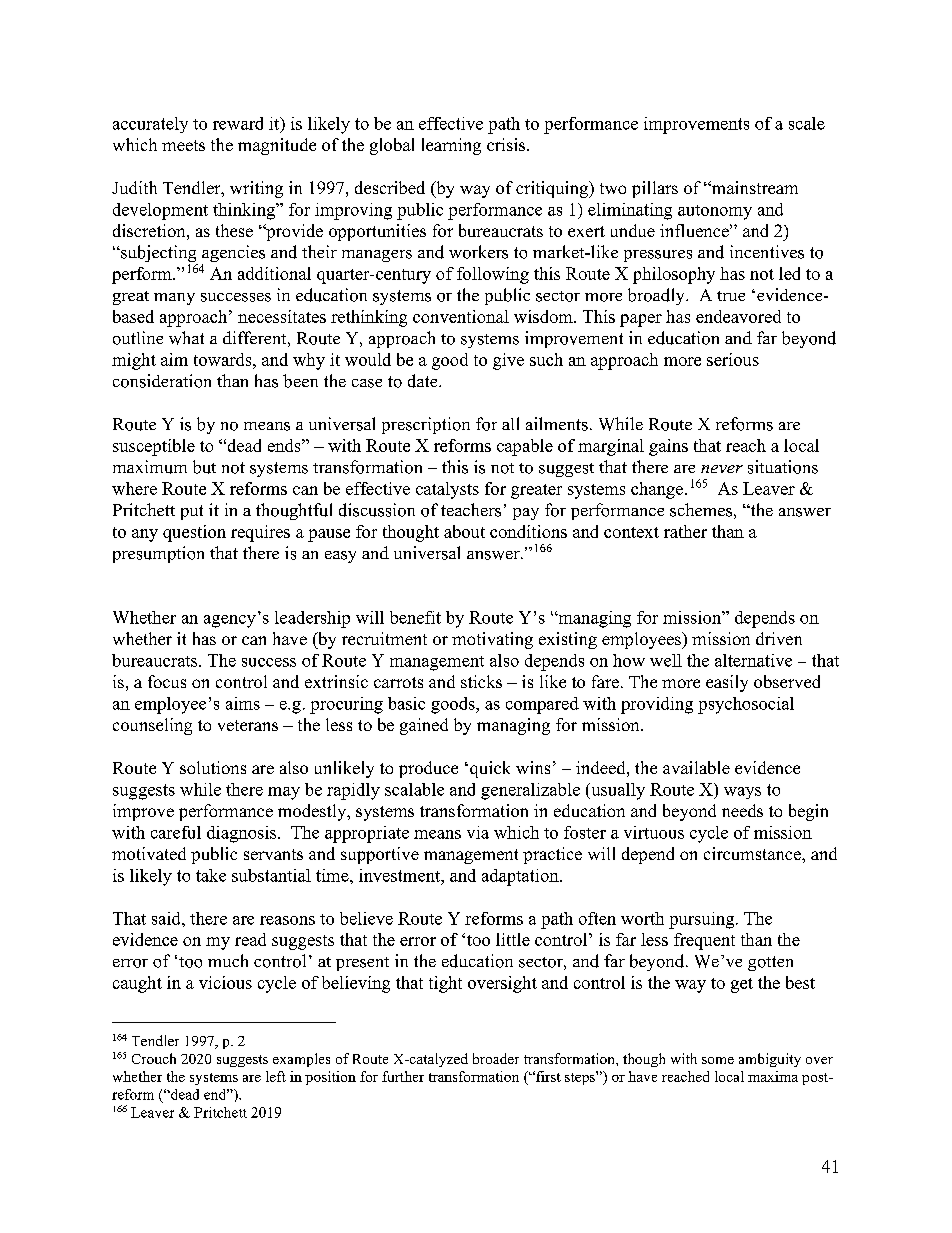  What do you see at coordinates (451, 146) in the document?
I see `learning` at bounding box center [451, 146].
